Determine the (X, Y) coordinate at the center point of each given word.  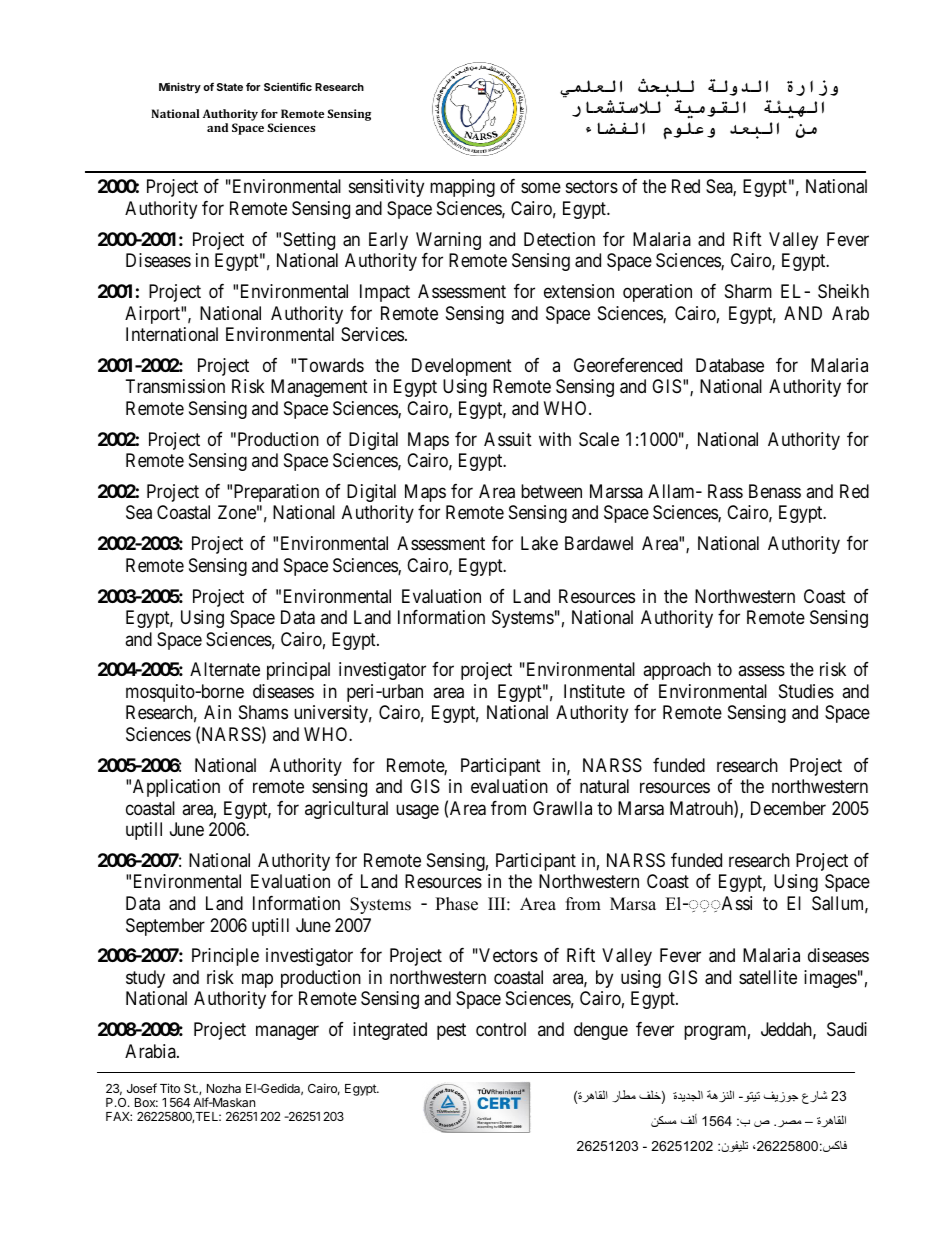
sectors (592, 187)
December (788, 808)
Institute (594, 691)
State (230, 87)
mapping (462, 188)
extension (579, 291)
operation (657, 293)
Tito (170, 1088)
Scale (599, 439)
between (551, 491)
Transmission (175, 386)
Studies (806, 691)
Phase (456, 904)
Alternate (225, 669)
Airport (153, 315)
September (165, 927)
